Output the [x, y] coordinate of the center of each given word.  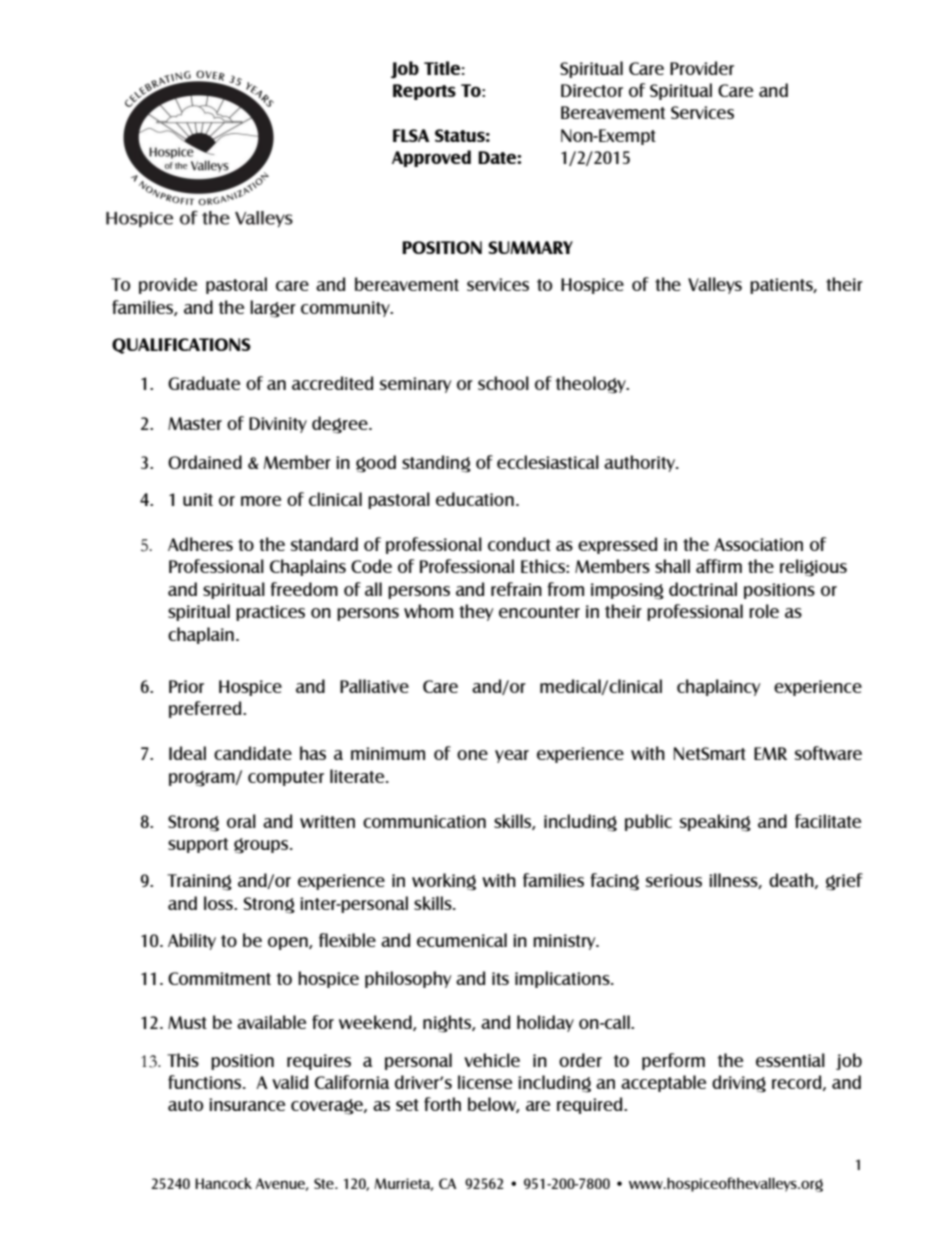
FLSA [411, 135]
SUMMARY [530, 247]
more [261, 501]
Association [758, 544]
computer [286, 778]
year [512, 756]
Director [592, 90]
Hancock [223, 1183]
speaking [715, 823]
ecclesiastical [548, 462]
